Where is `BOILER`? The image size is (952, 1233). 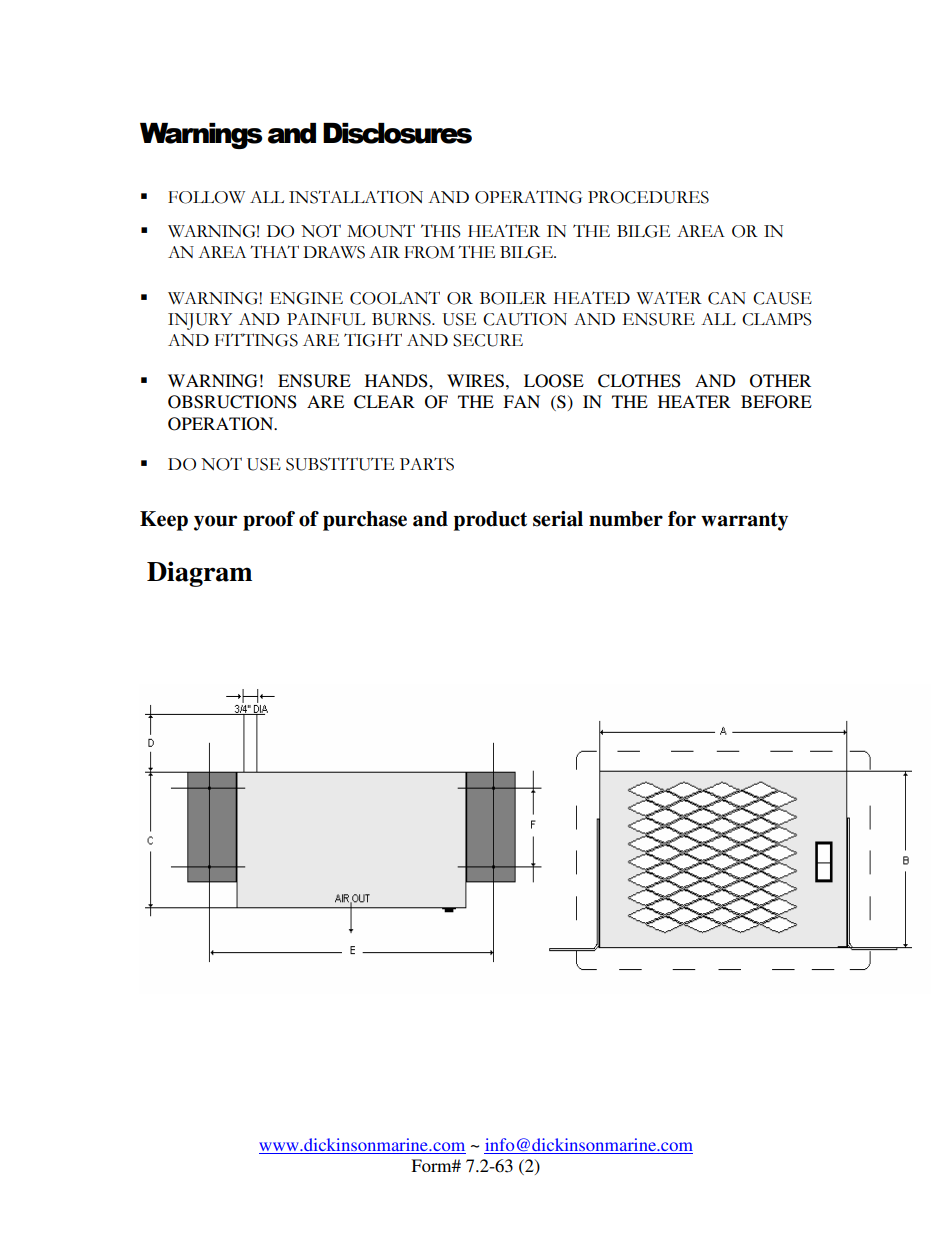
BOILER is located at coordinates (513, 298).
